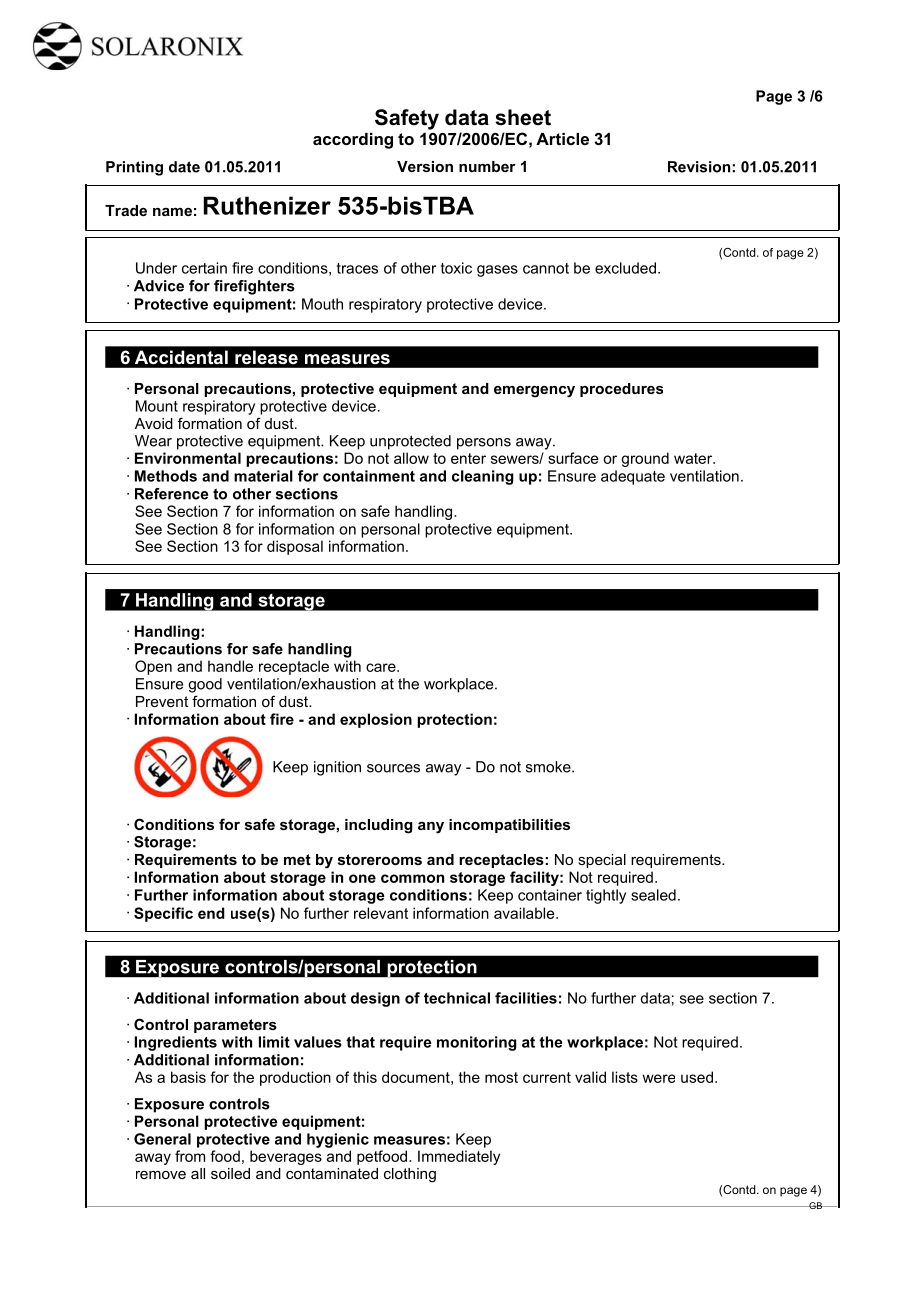 This screenshot has height=1308, width=924. I want to click on handle, so click(230, 666).
